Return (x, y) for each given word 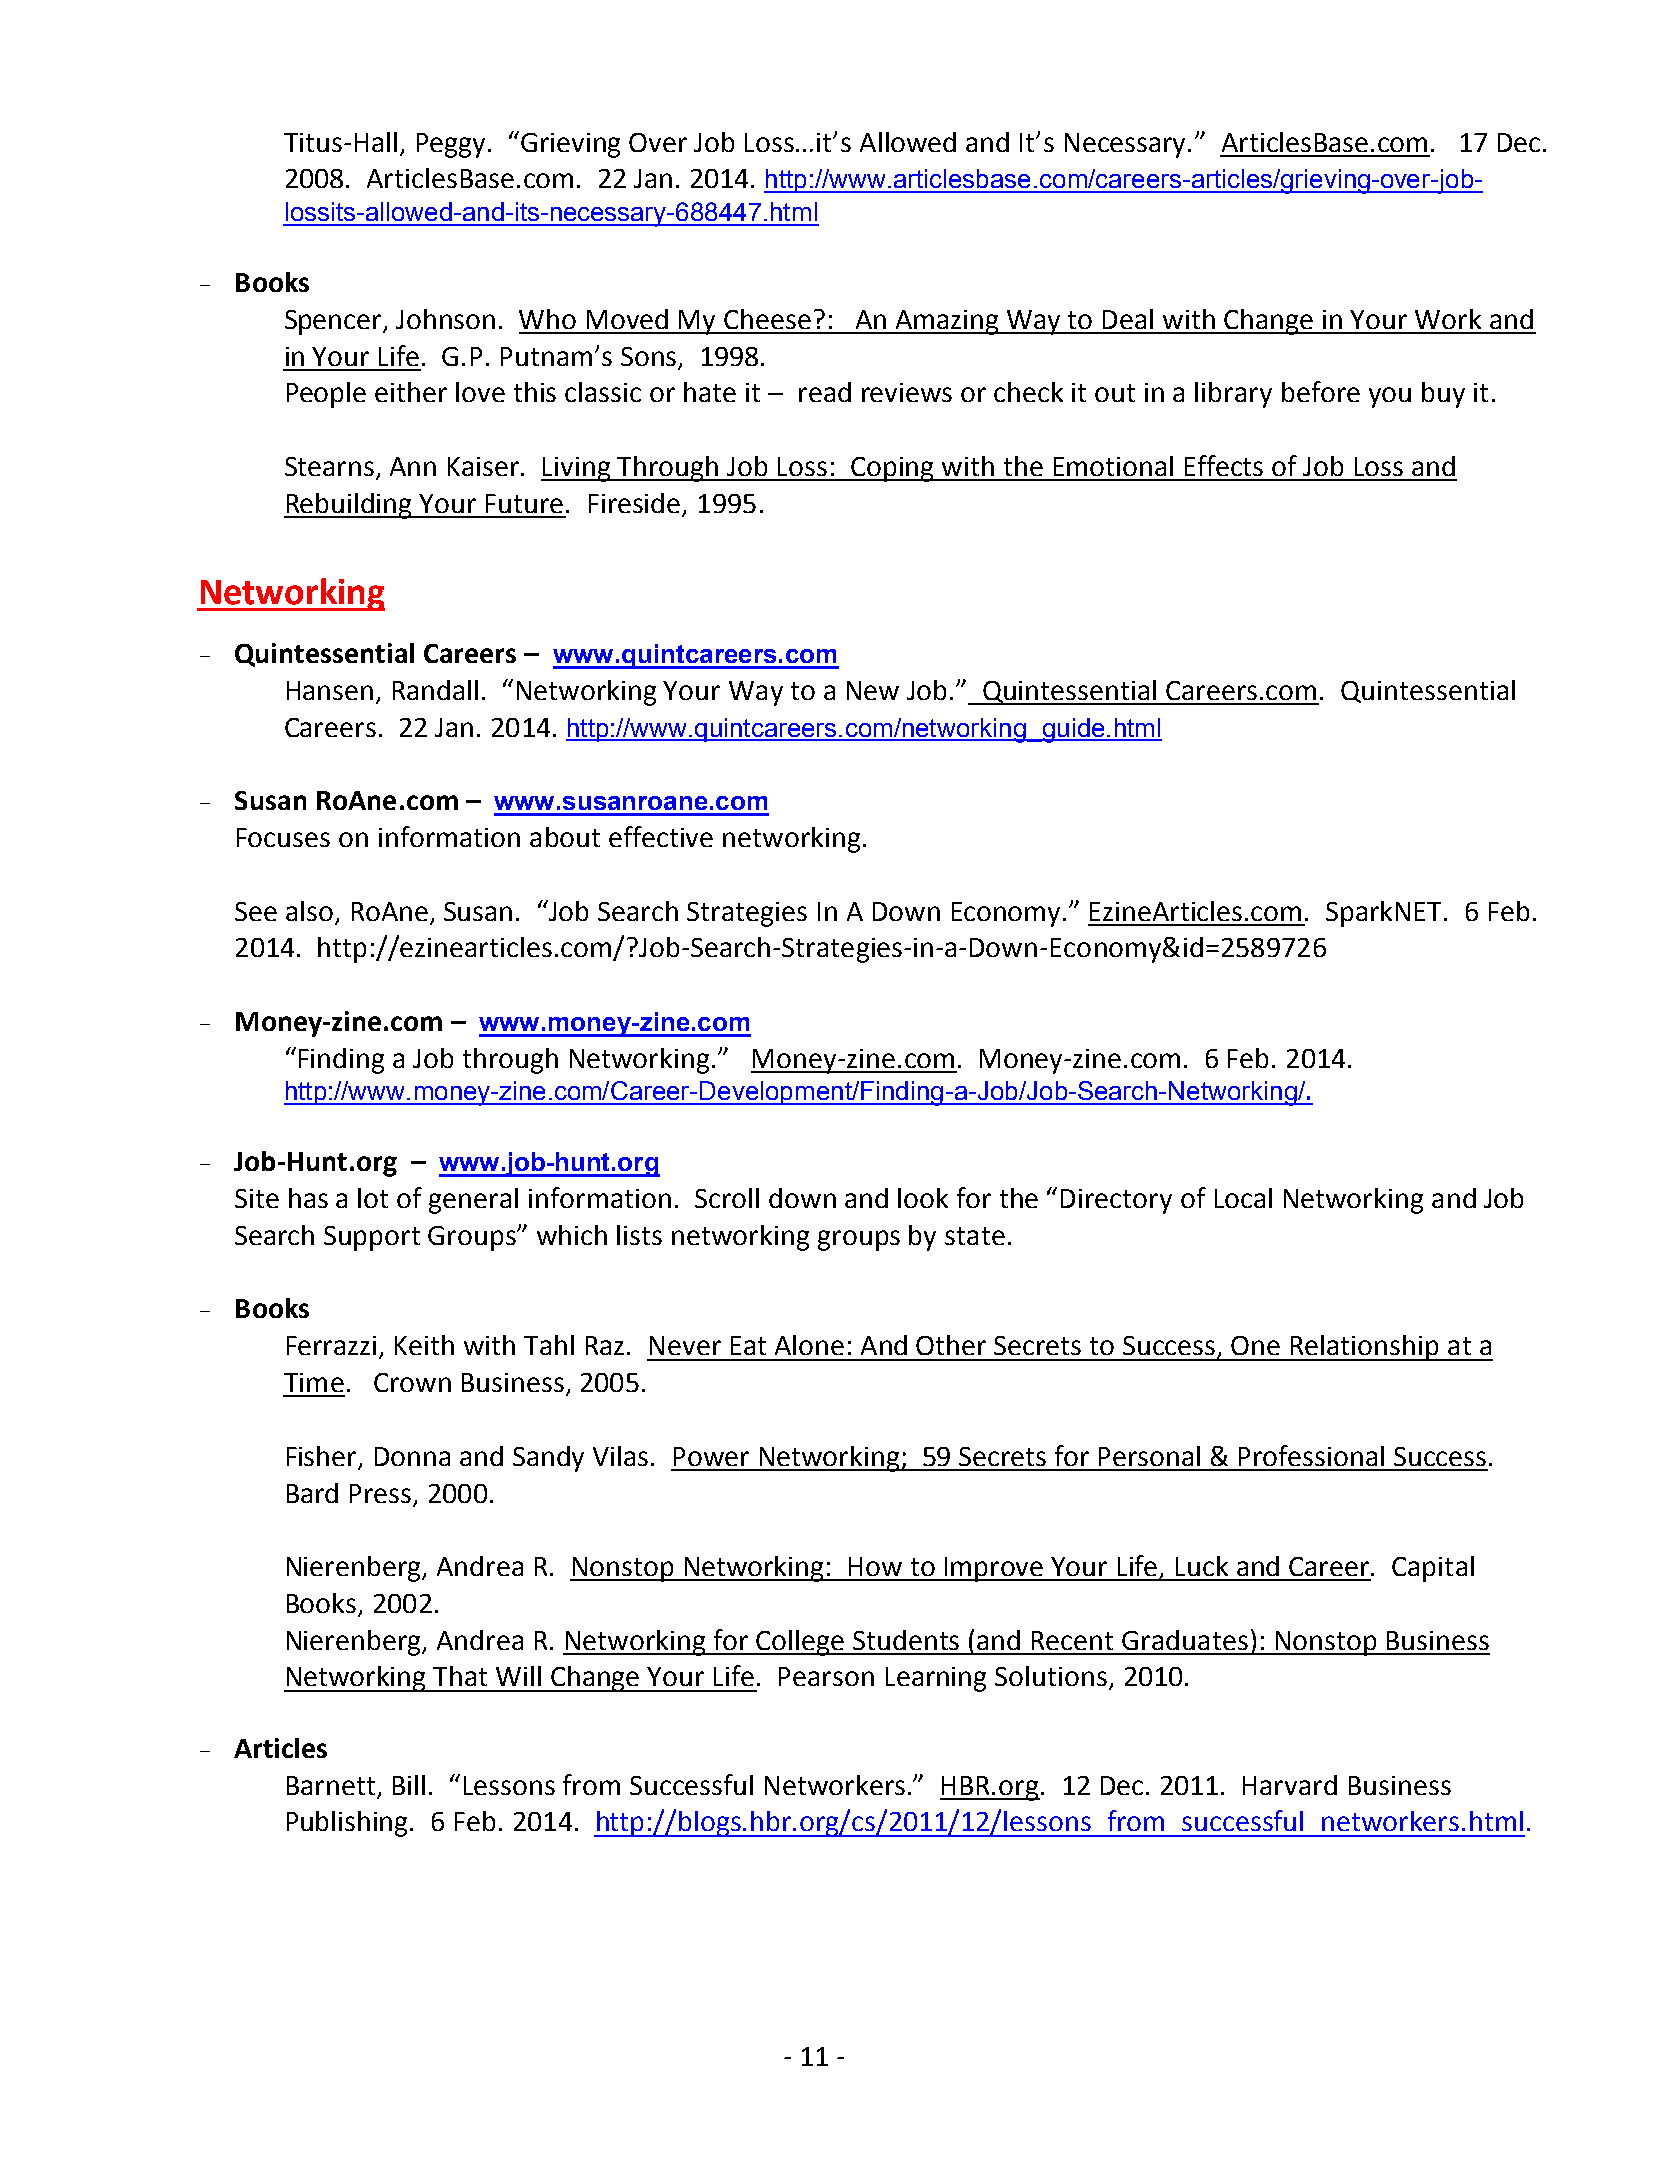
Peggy (451, 145)
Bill (409, 1785)
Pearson (826, 1676)
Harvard (1290, 1785)
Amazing (947, 322)
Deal (1128, 319)
